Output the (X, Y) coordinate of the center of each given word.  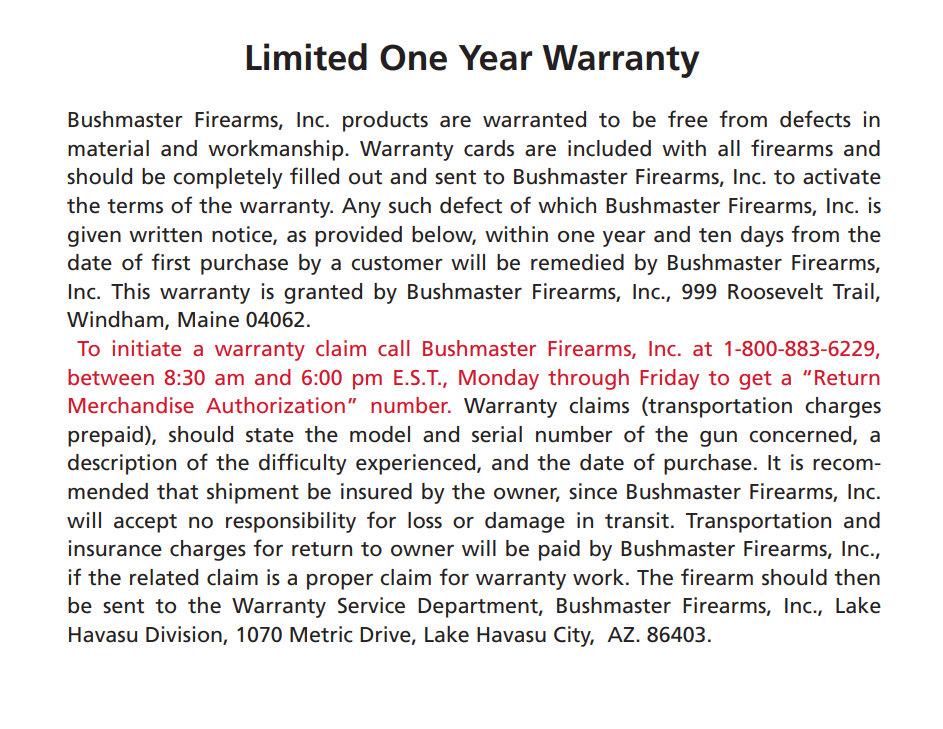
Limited (307, 57)
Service (371, 605)
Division (185, 635)
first (170, 262)
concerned (801, 435)
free (688, 119)
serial (497, 434)
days (762, 236)
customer (397, 263)
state (270, 435)
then (857, 577)
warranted (534, 119)
